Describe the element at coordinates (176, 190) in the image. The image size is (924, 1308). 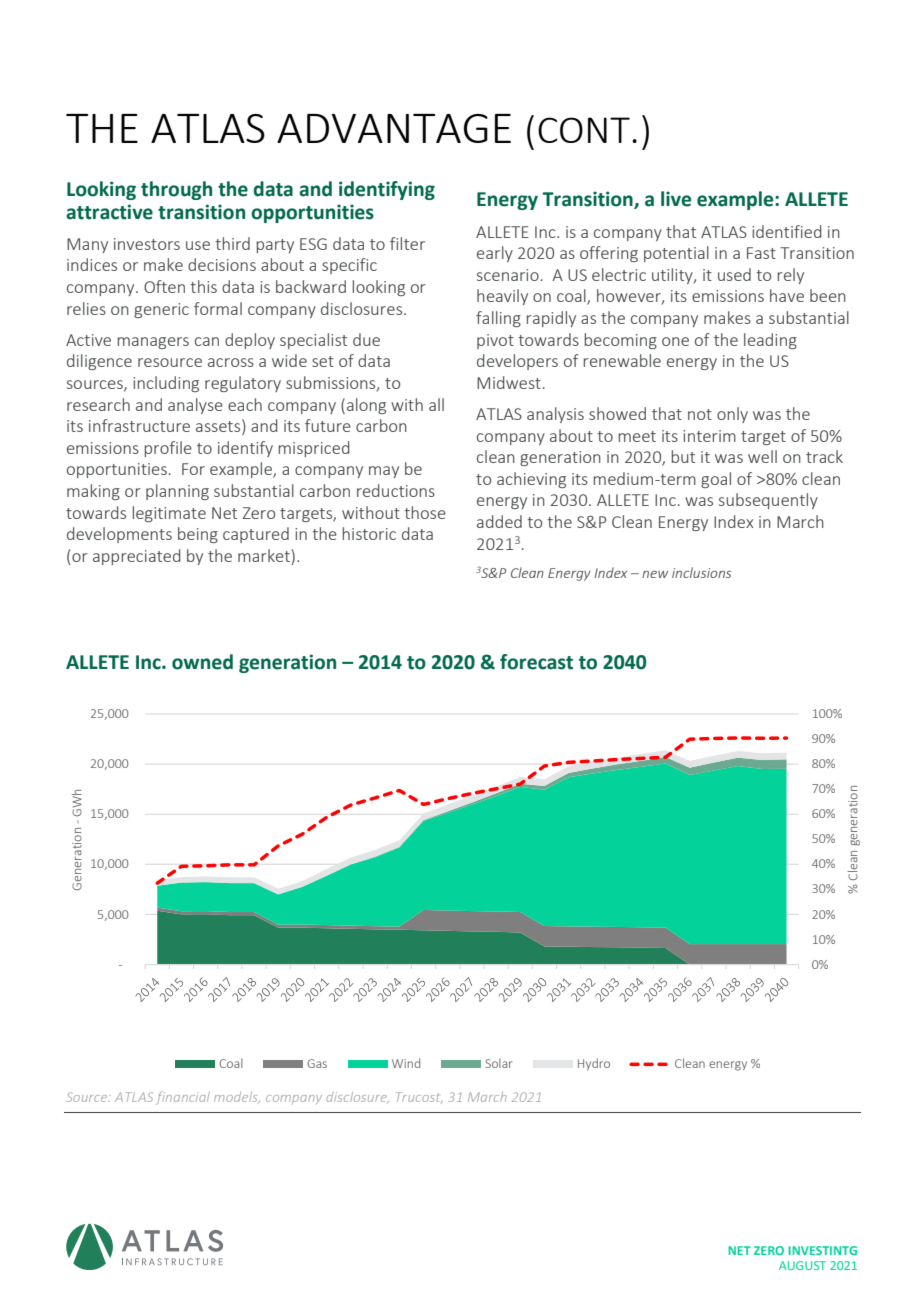
I see `through` at that location.
